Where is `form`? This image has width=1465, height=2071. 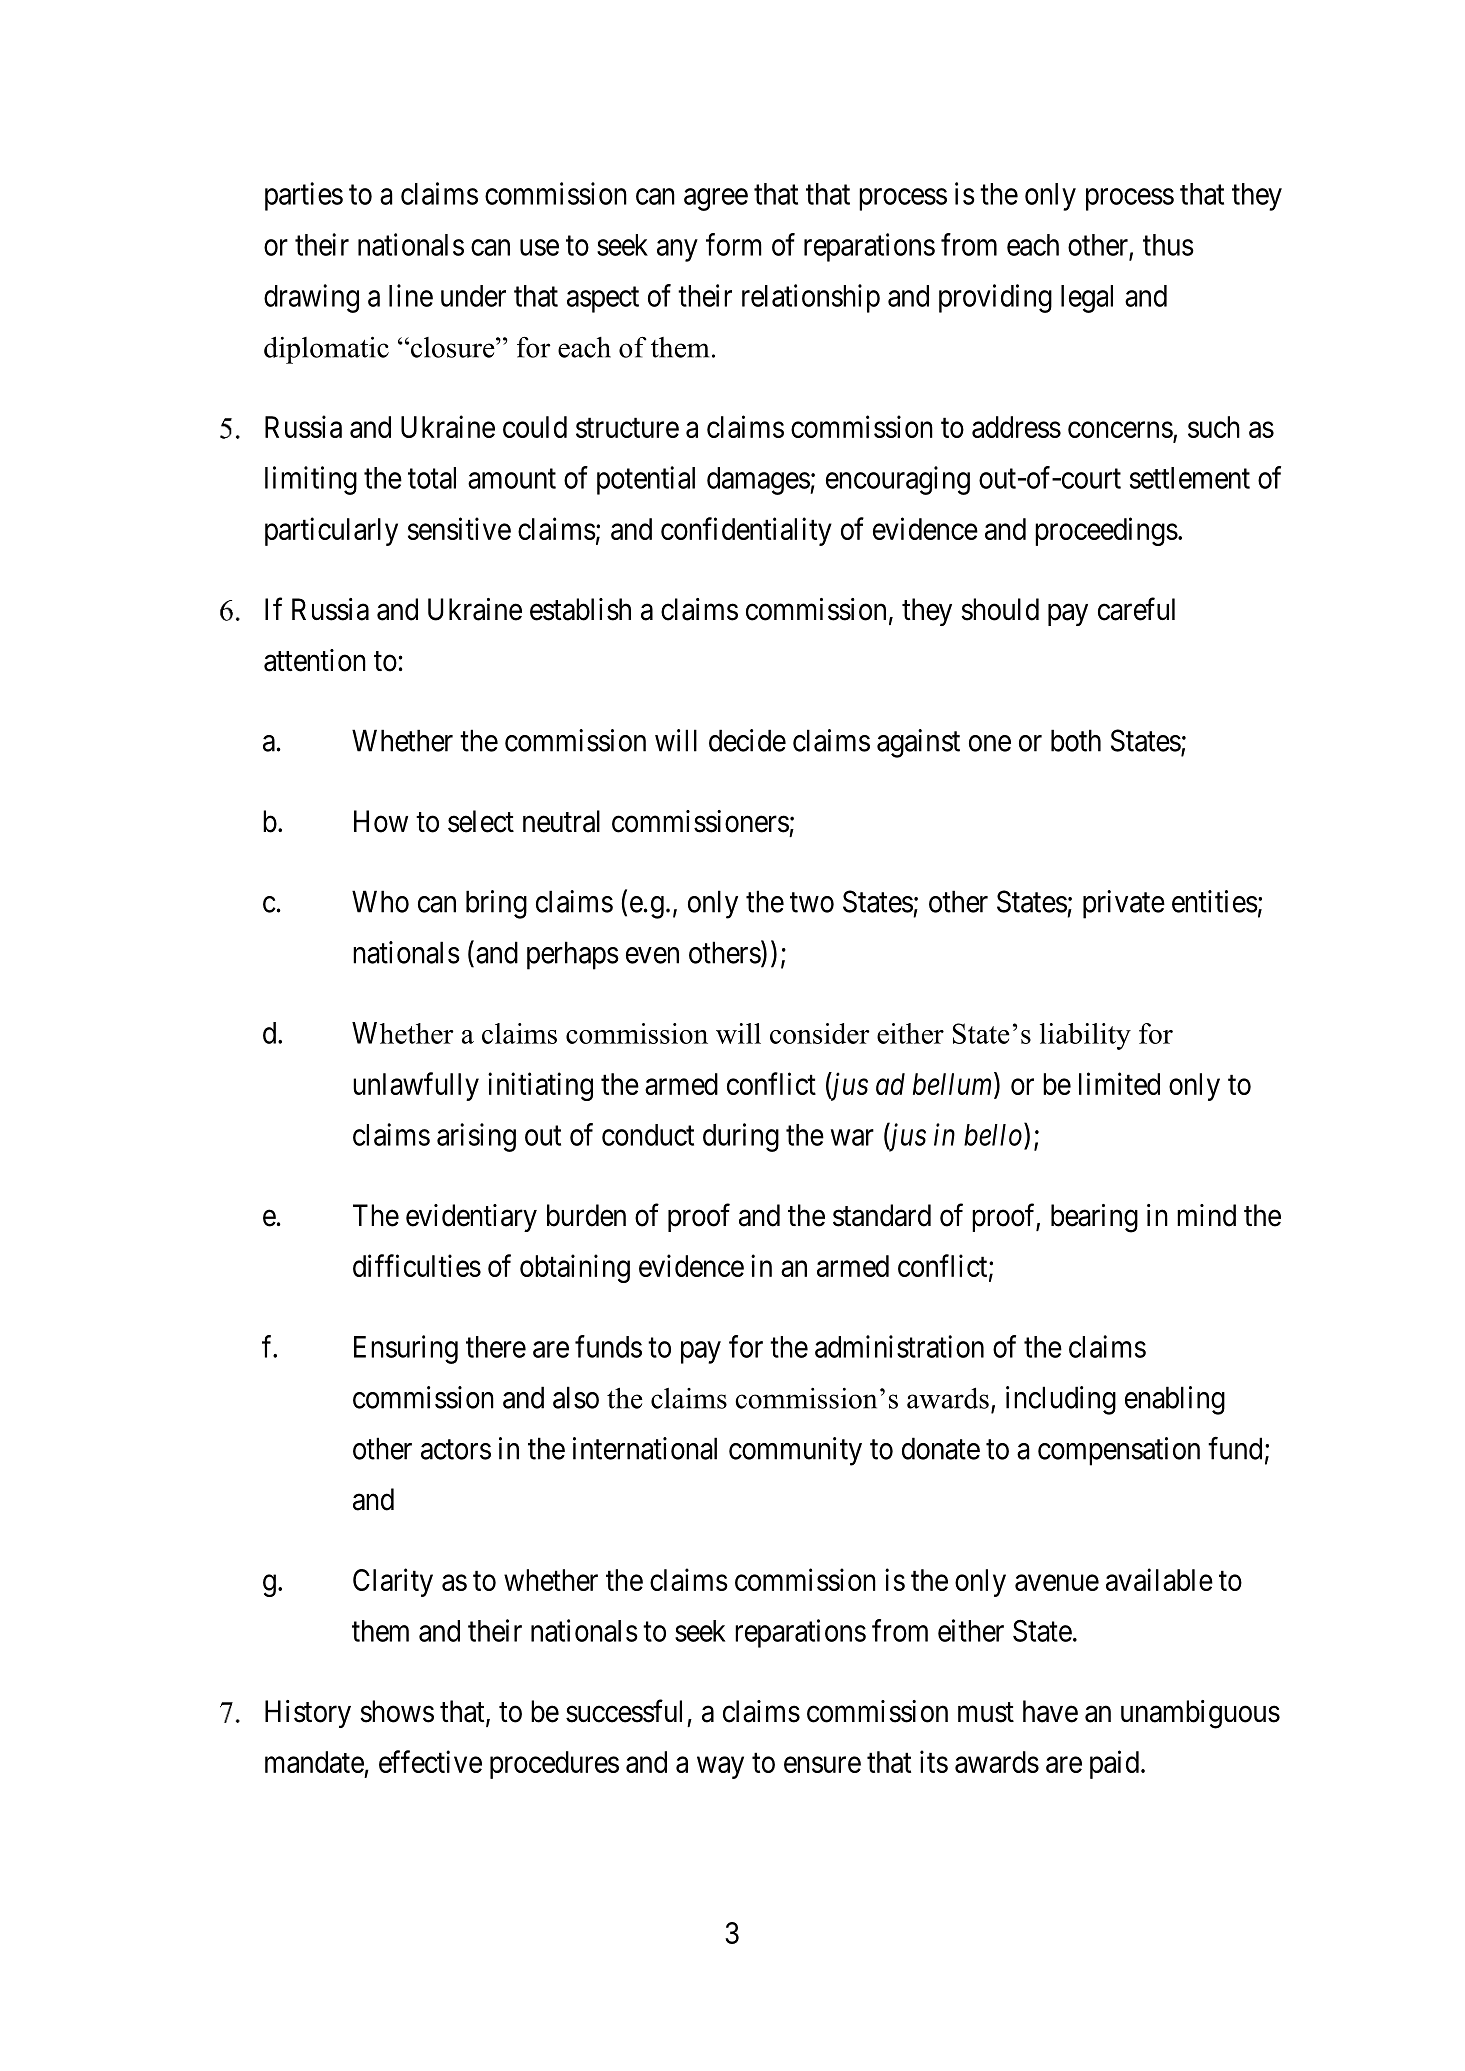
form is located at coordinates (734, 244).
